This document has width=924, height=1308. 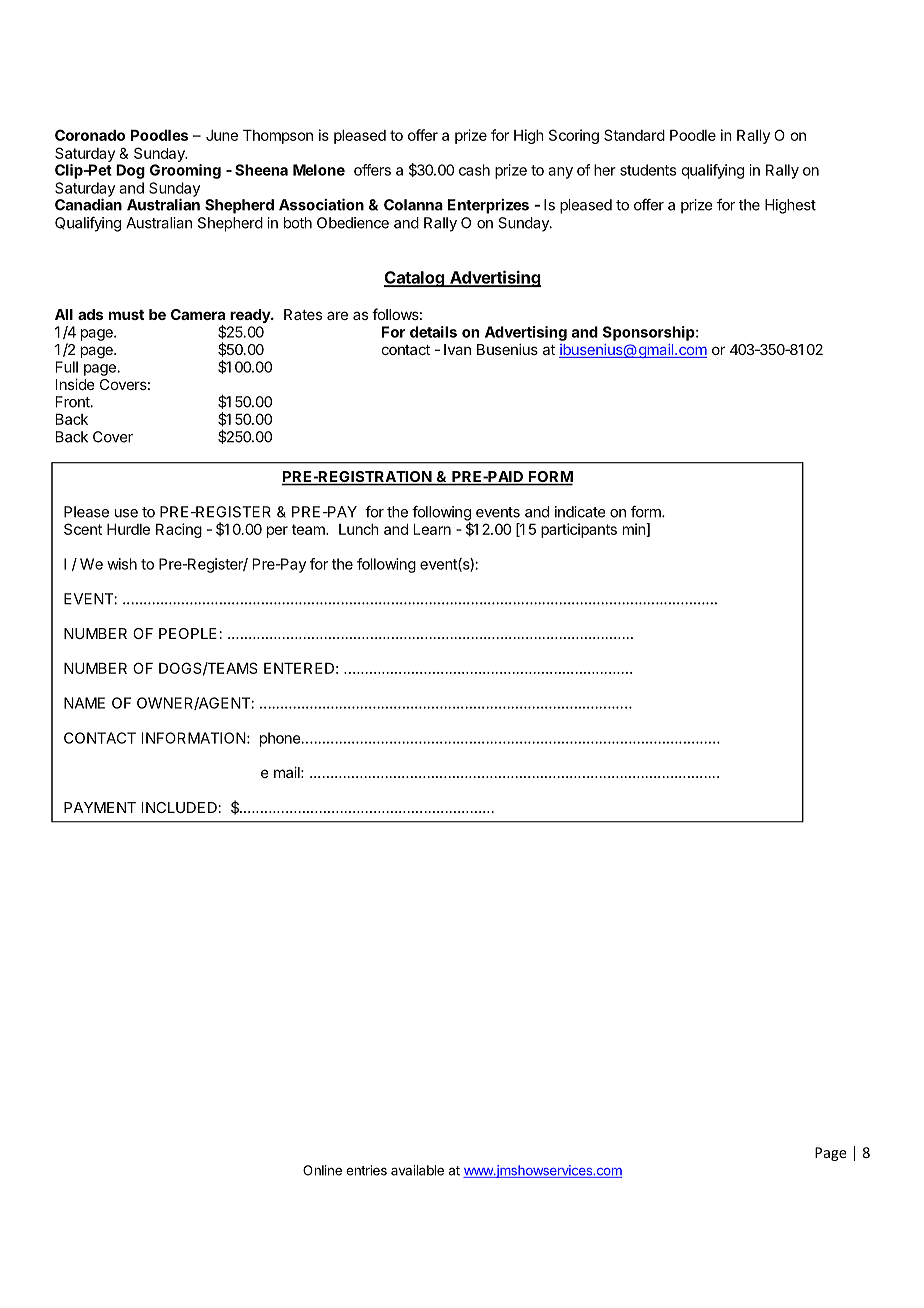 What do you see at coordinates (579, 530) in the document?
I see `participants` at bounding box center [579, 530].
